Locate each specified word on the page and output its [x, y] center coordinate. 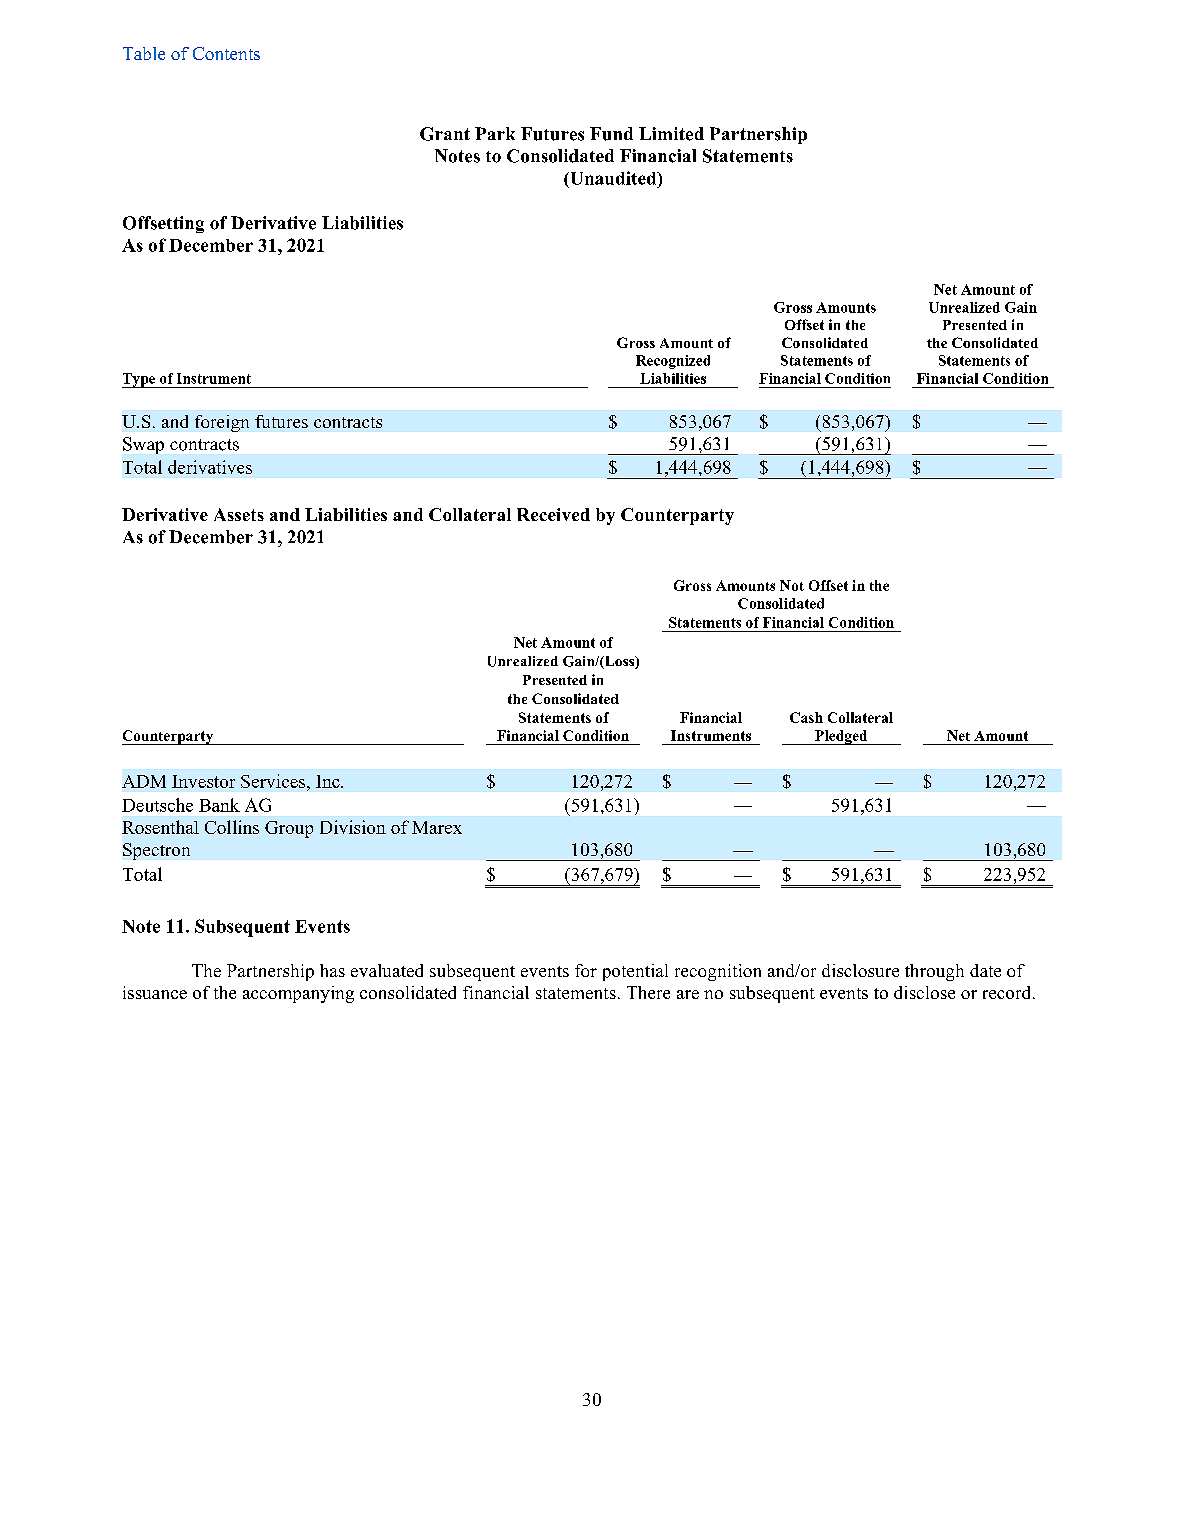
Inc [329, 781]
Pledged [841, 737]
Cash [806, 717]
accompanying [298, 994]
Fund [611, 134]
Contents [226, 53]
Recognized [673, 362]
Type [140, 380]
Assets [239, 514]
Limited [671, 134]
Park [495, 133]
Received [553, 514]
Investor [203, 781]
